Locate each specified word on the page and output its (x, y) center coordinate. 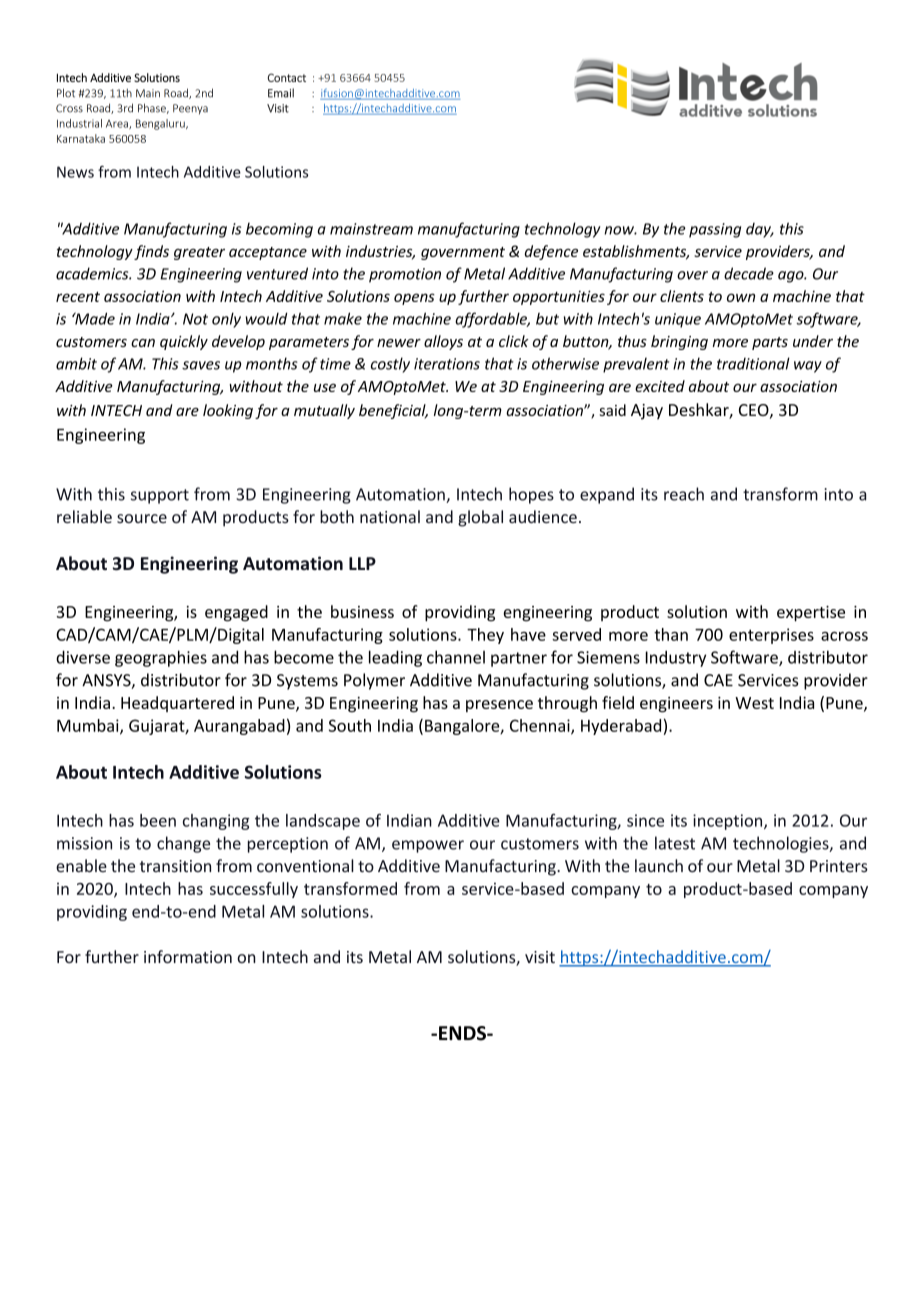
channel (456, 657)
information (188, 956)
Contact (287, 77)
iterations (447, 364)
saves (201, 365)
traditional (753, 363)
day (759, 230)
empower (428, 846)
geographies (161, 658)
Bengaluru (161, 124)
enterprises (771, 636)
